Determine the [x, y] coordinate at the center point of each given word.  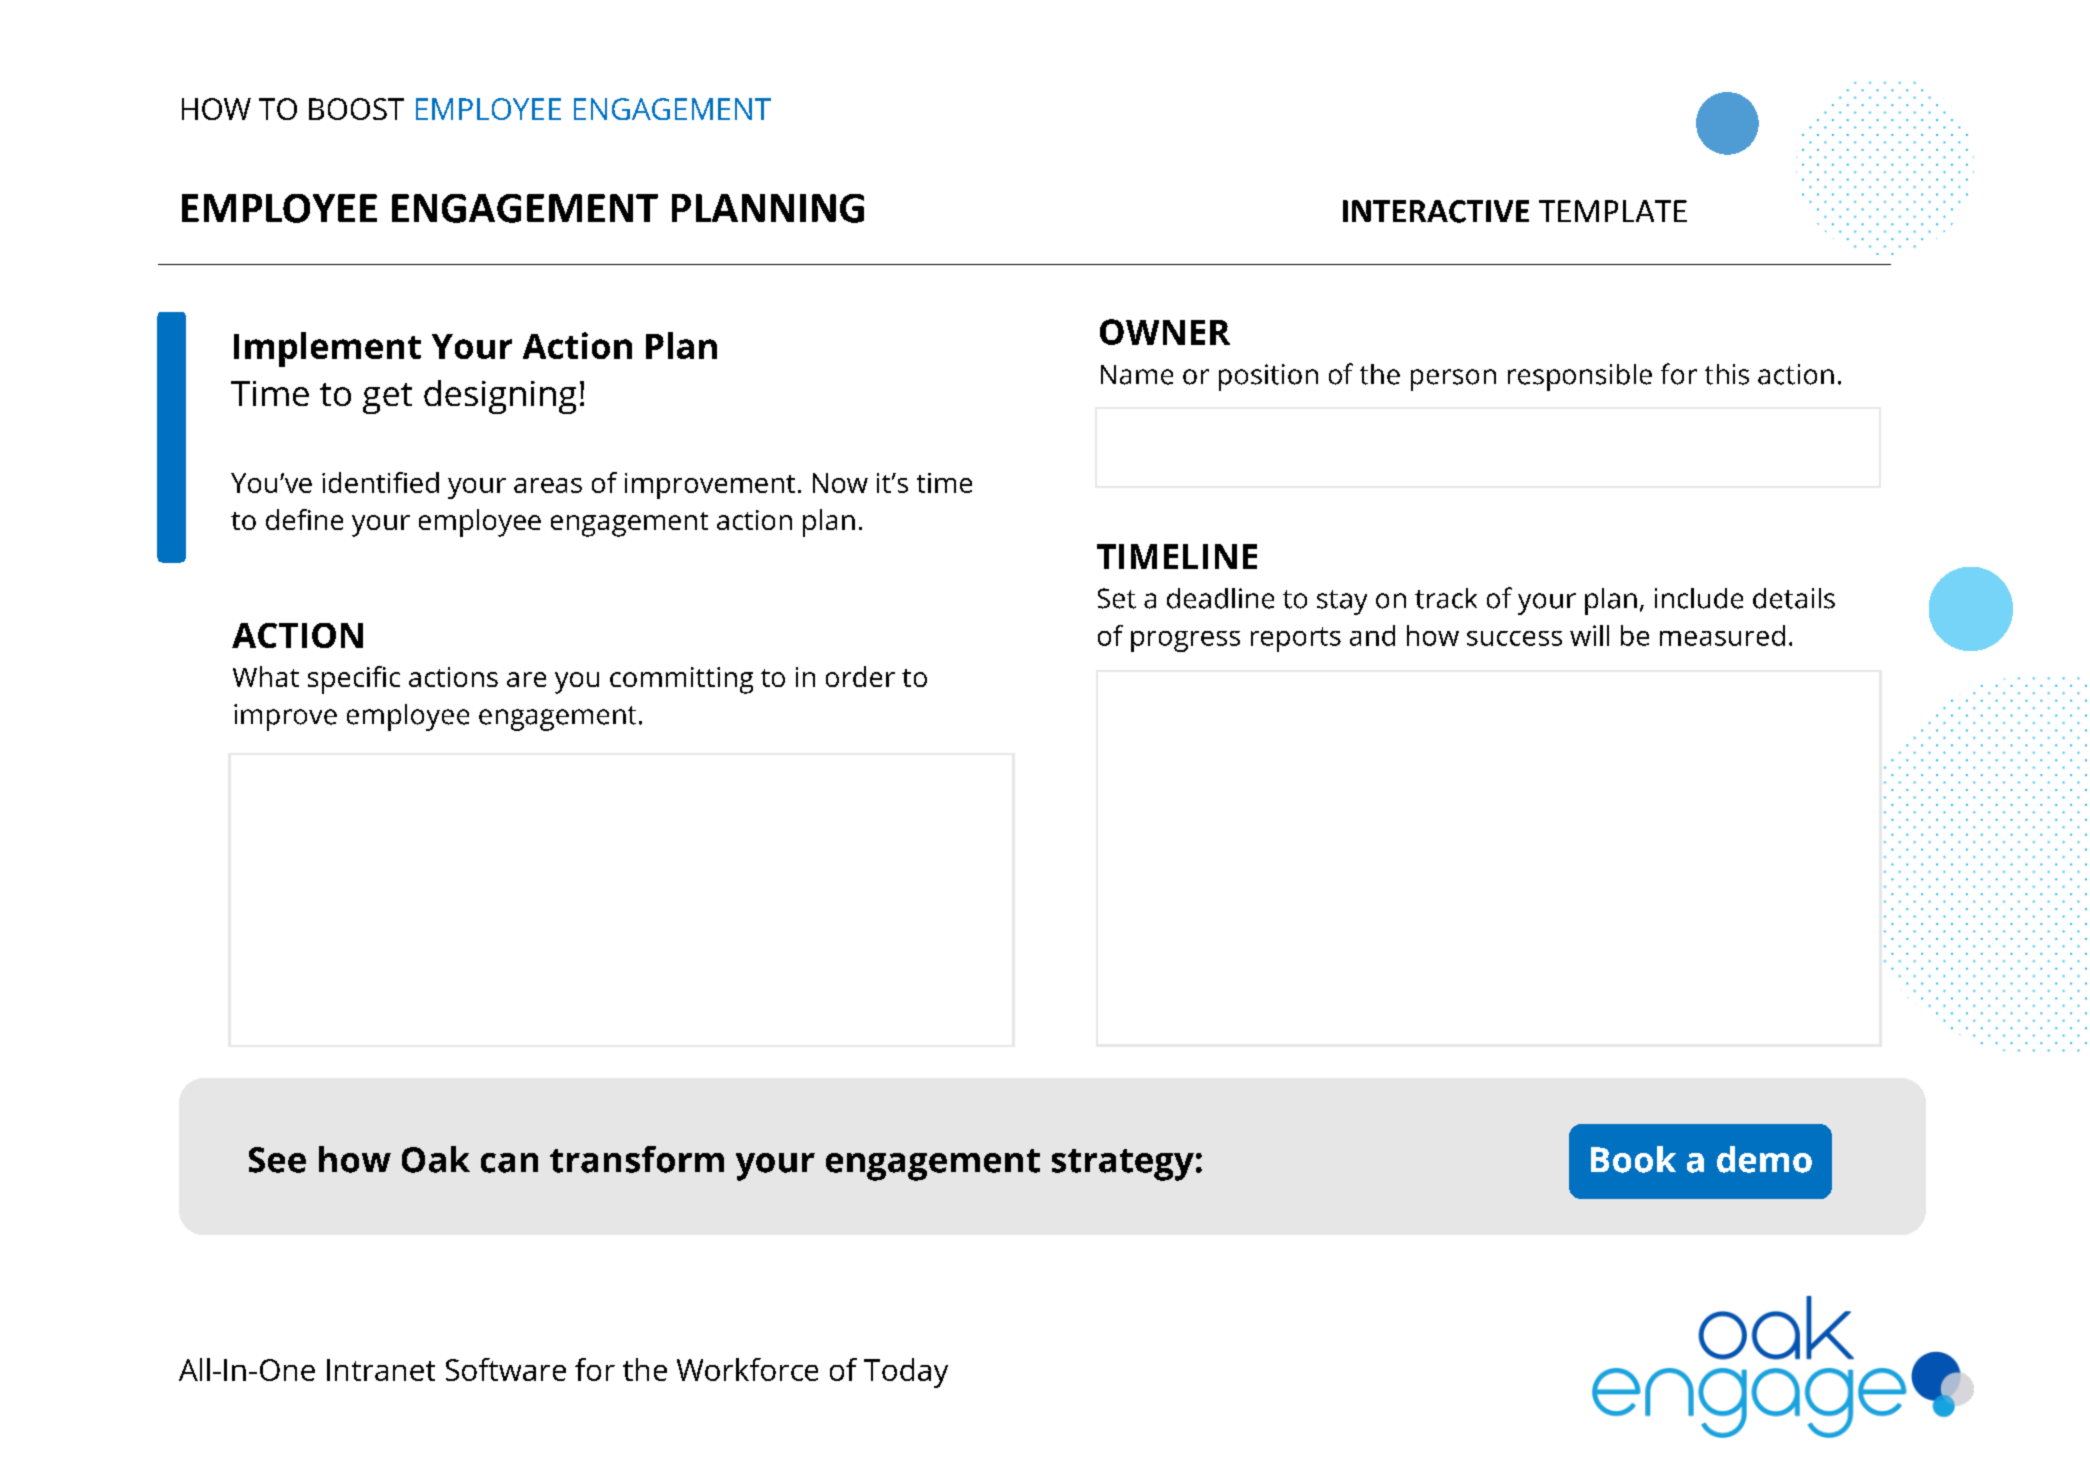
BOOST [356, 109]
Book [1633, 1159]
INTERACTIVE [1436, 211]
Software [506, 1369]
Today [906, 1373]
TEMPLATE [1613, 211]
